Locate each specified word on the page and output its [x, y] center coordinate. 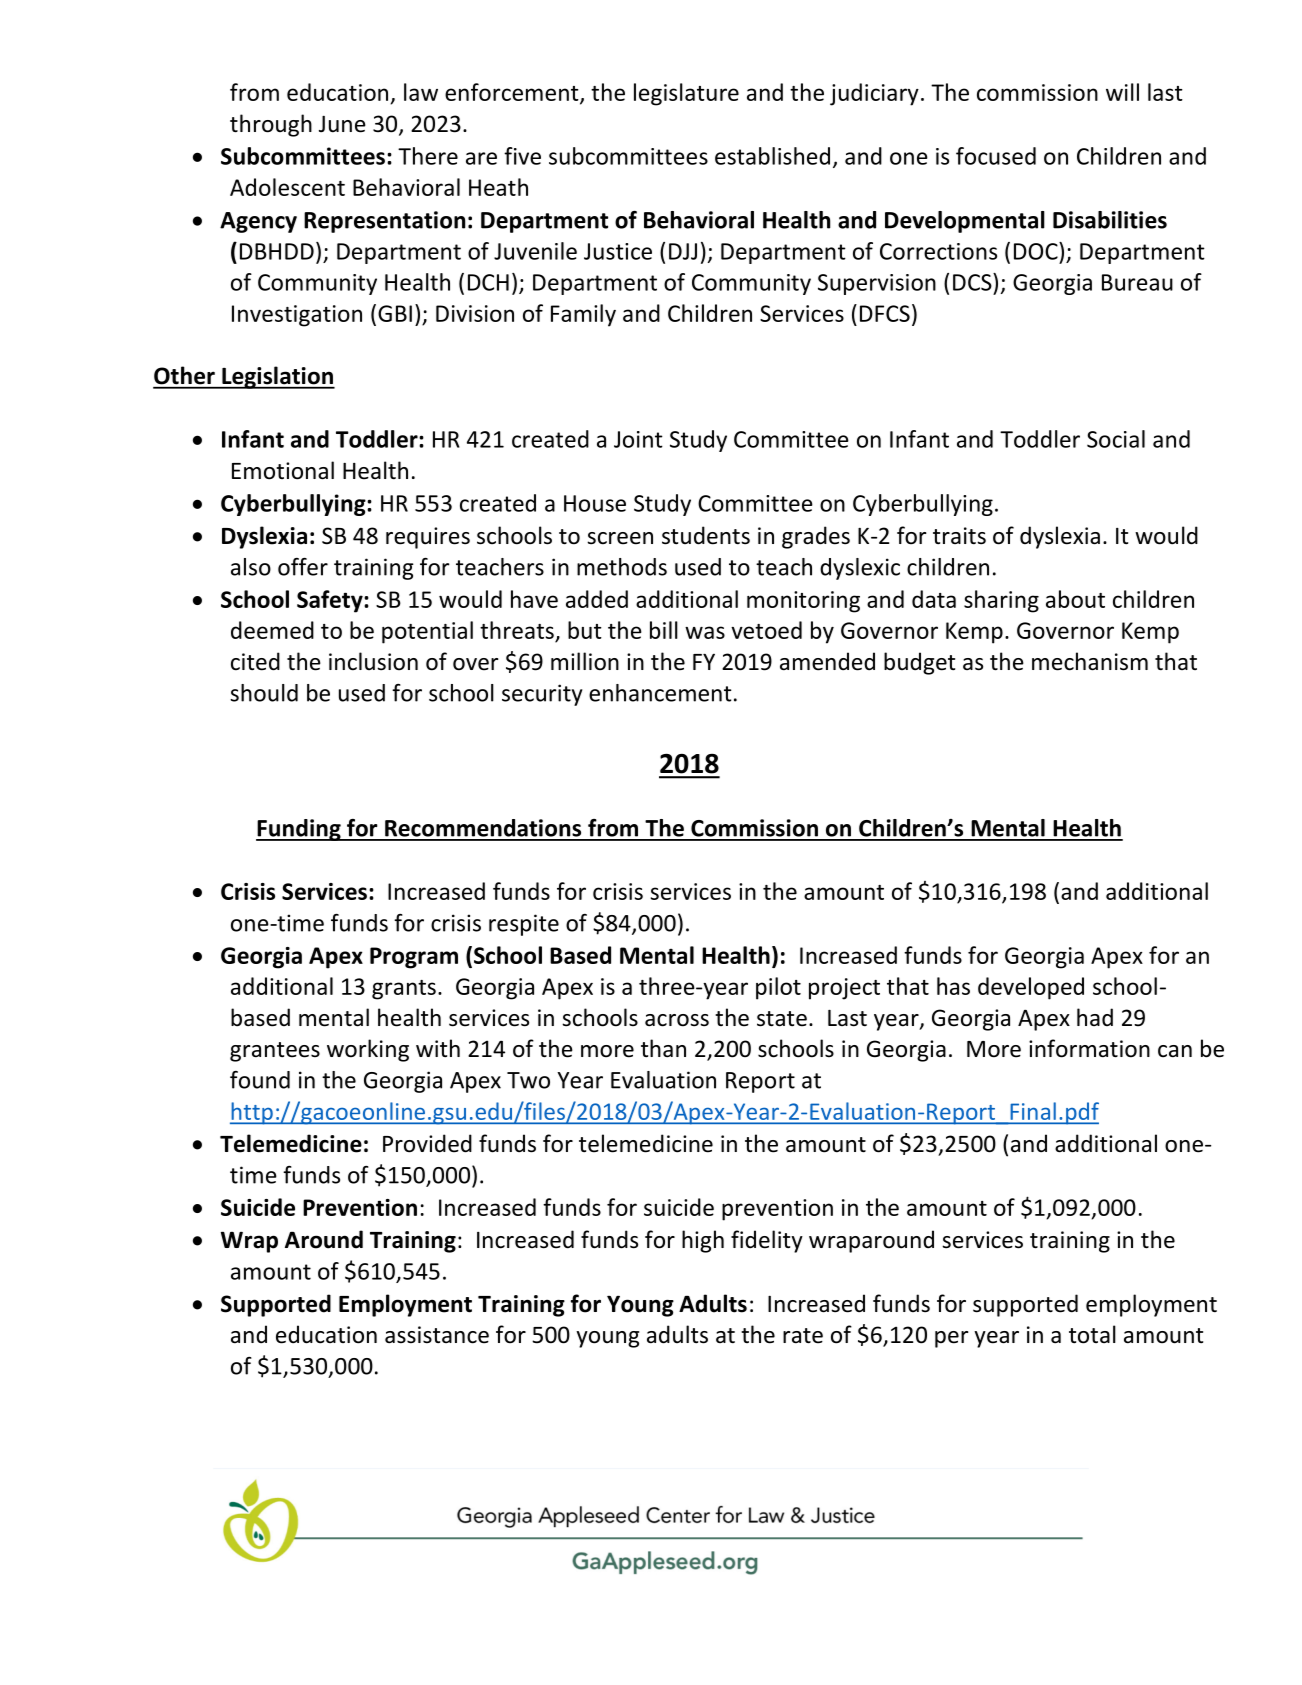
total [1092, 1334]
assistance [437, 1335]
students [706, 535]
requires [428, 538]
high [703, 1241]
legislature [686, 94]
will [1122, 92]
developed [1031, 988]
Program [414, 958]
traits [959, 536]
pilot [778, 988]
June [342, 124]
